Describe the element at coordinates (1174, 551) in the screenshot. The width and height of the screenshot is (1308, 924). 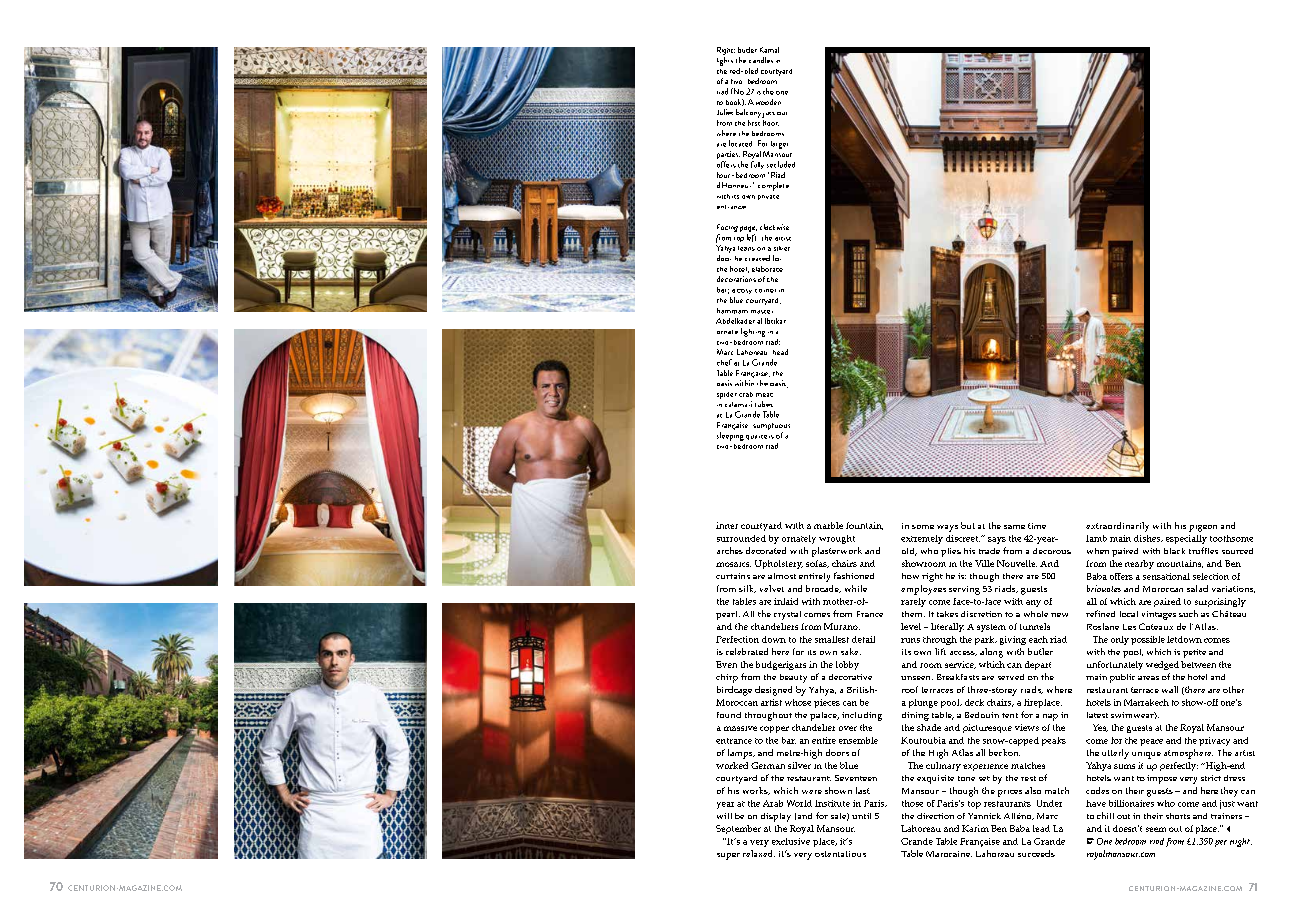
I see `black` at that location.
